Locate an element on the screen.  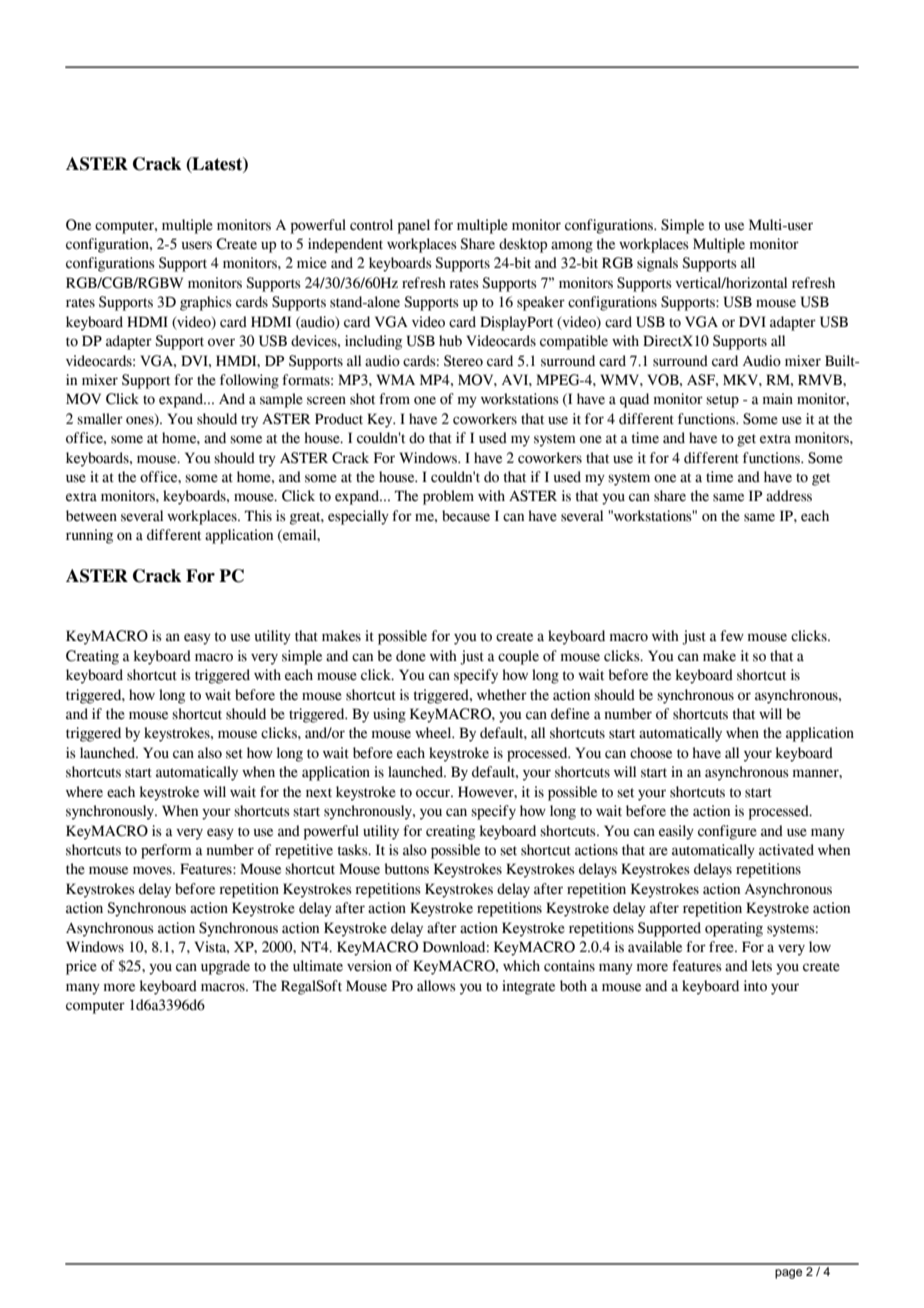
allows is located at coordinates (436, 986).
